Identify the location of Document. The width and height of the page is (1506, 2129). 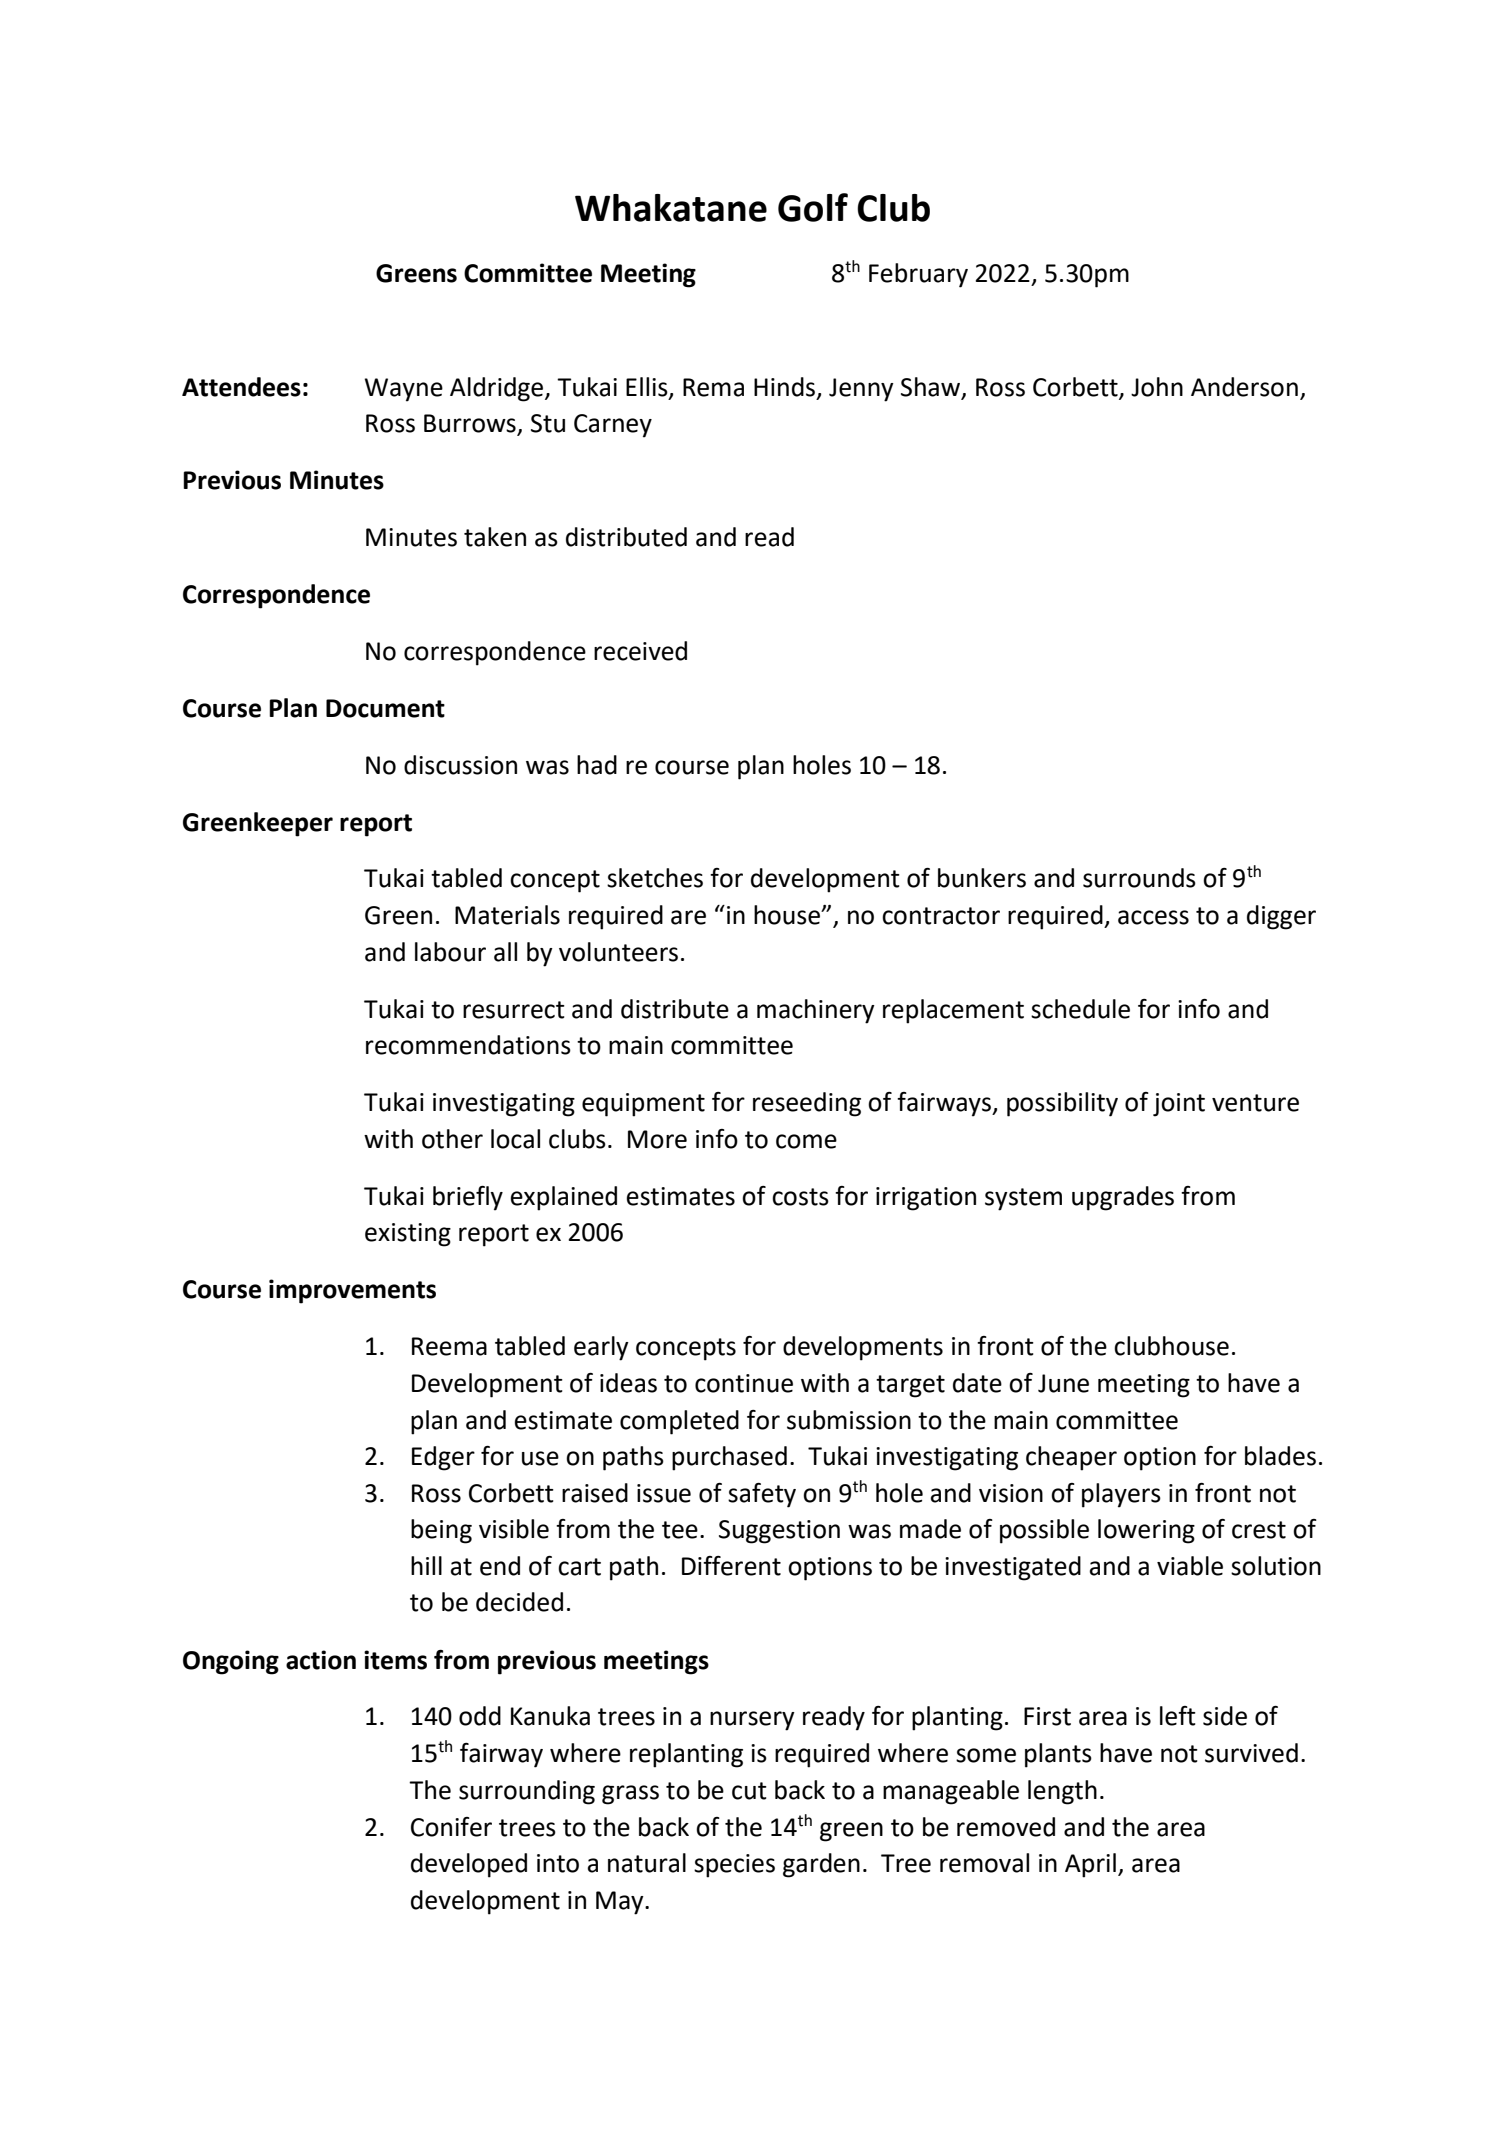
(385, 708).
